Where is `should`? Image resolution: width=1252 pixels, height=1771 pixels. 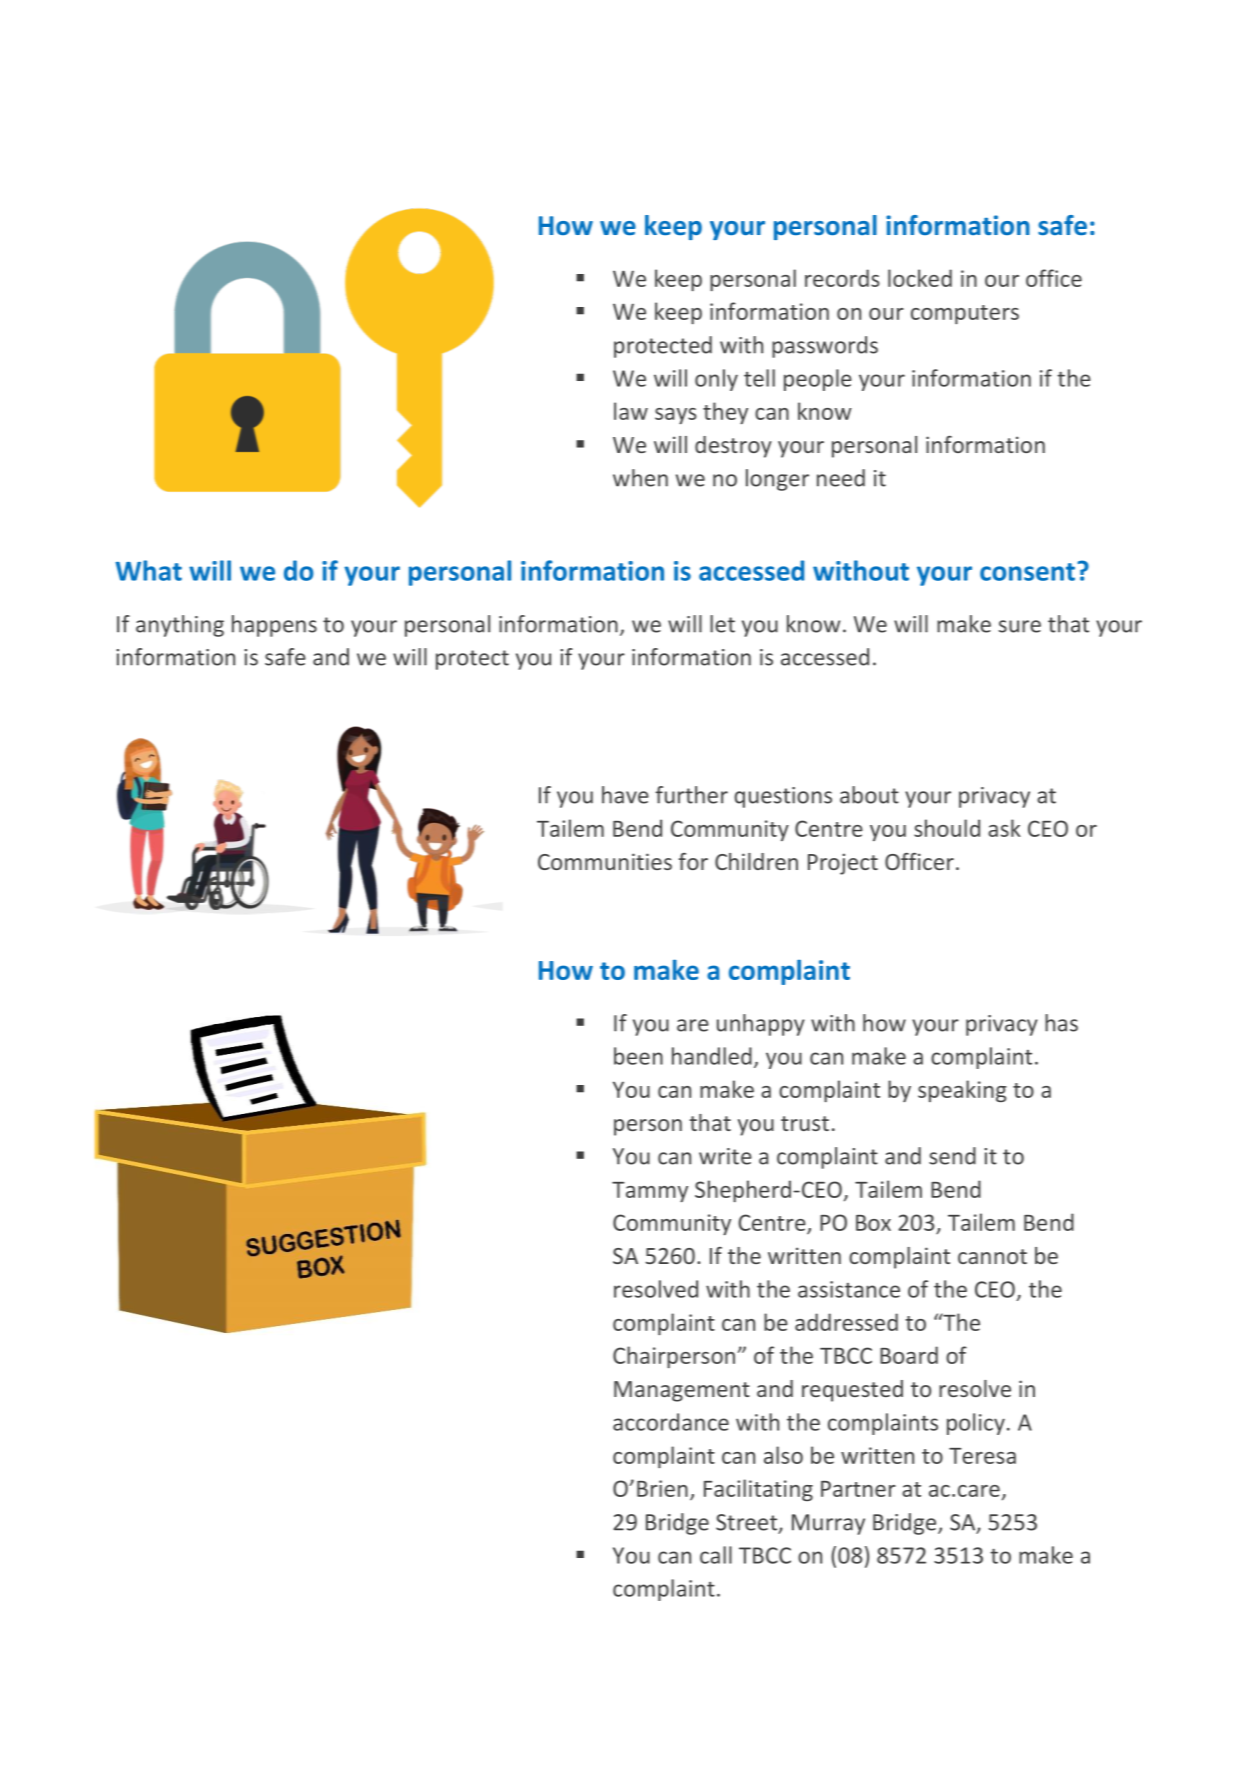
should is located at coordinates (947, 828).
